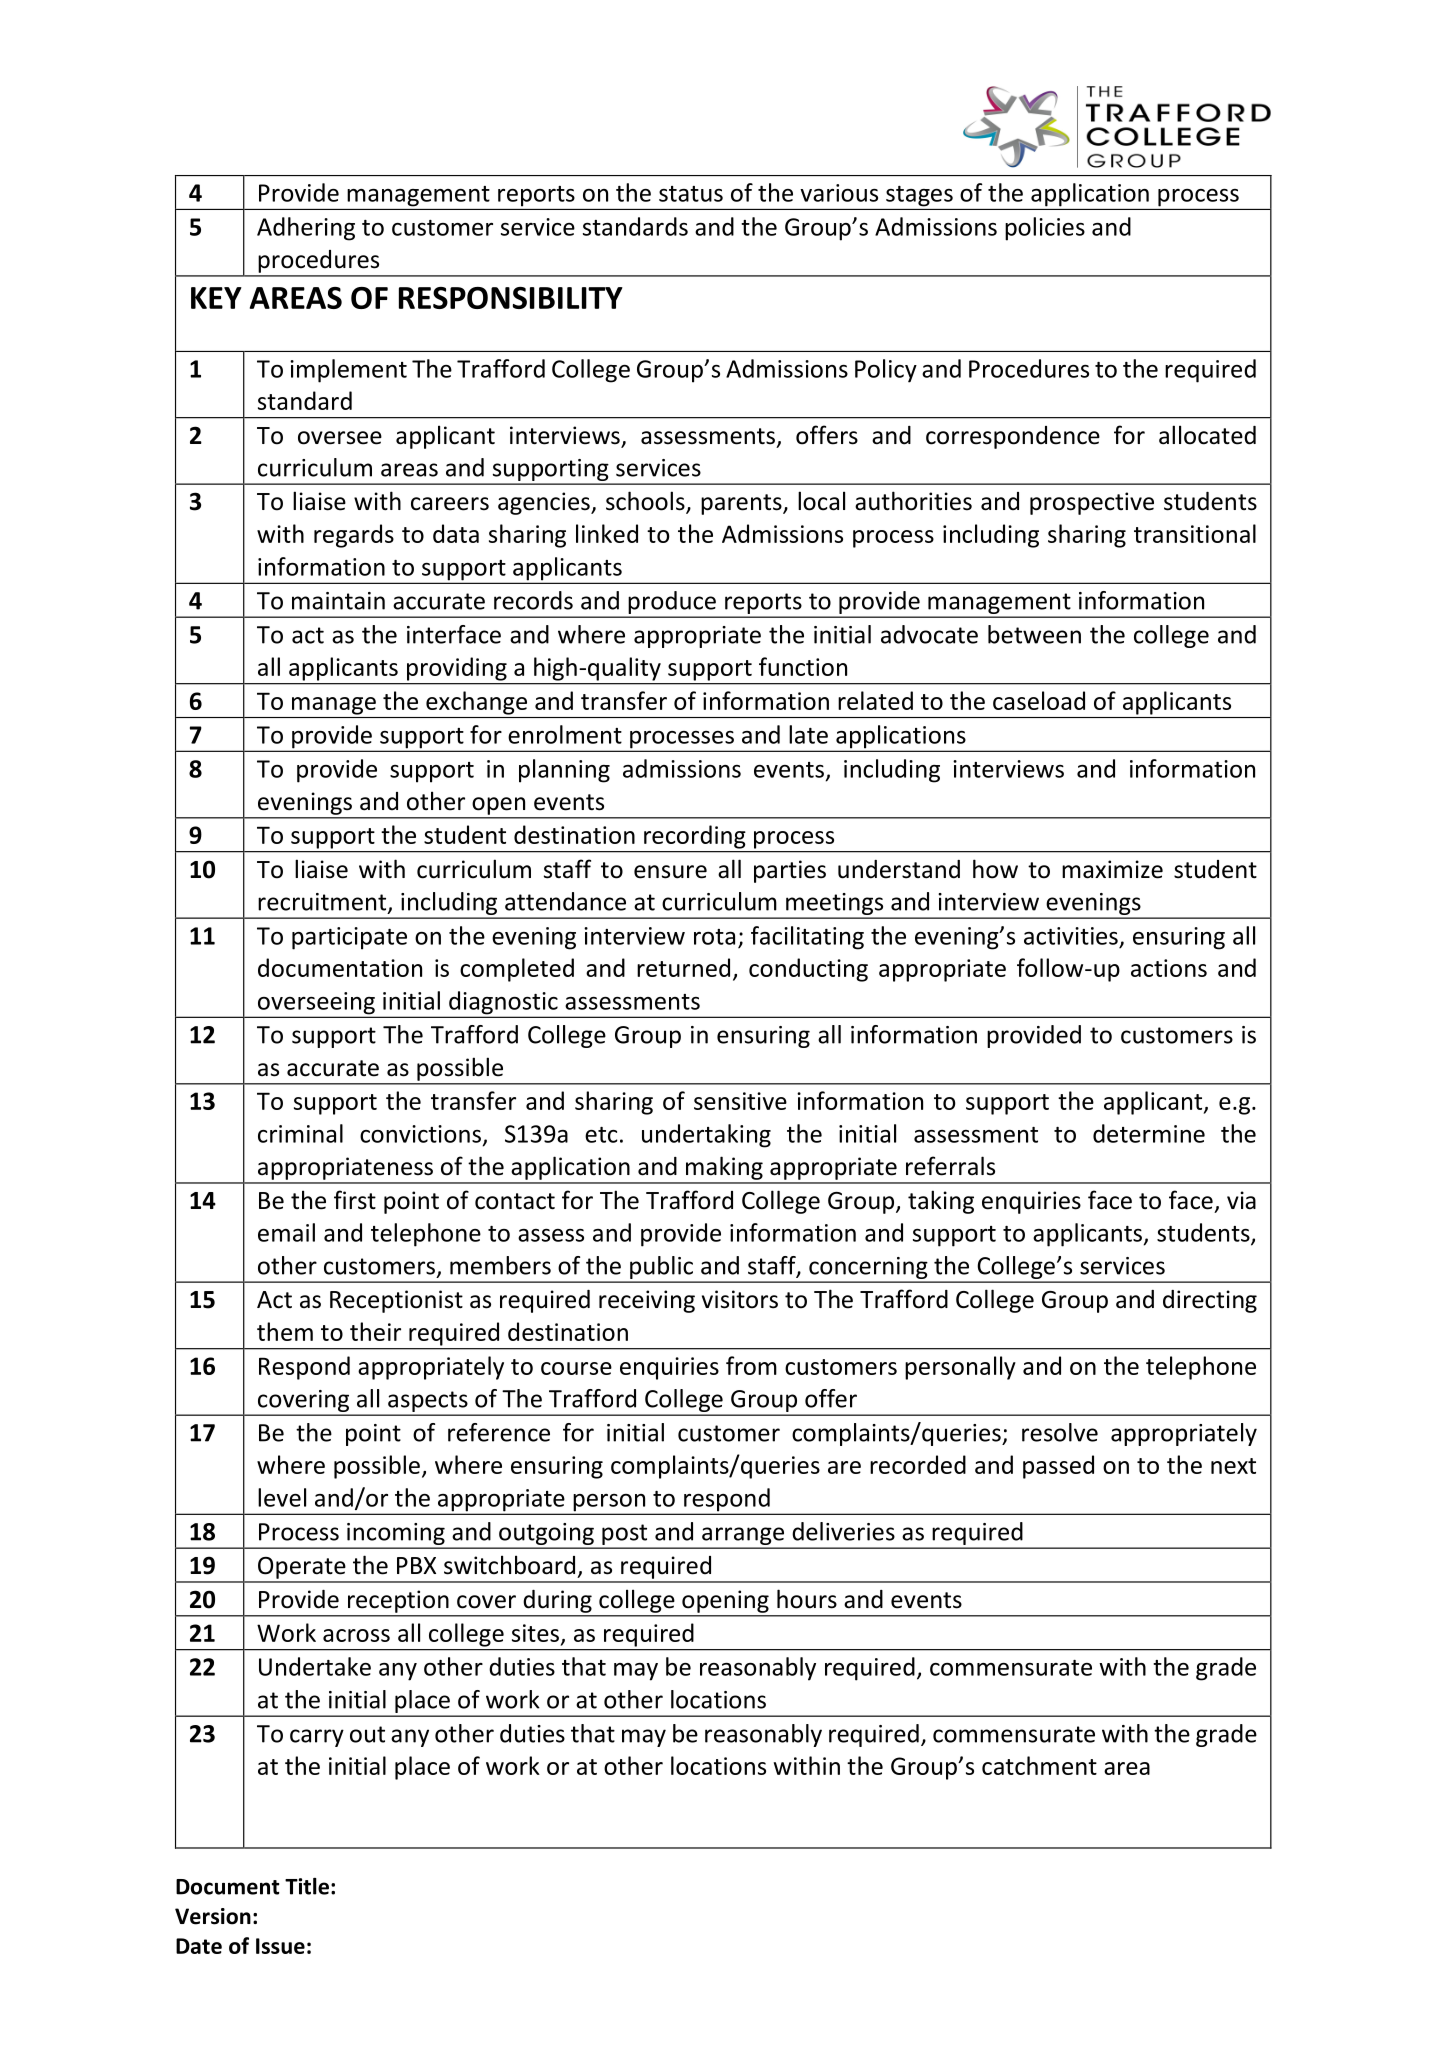 The width and height of the document is (1446, 2046). I want to click on Title, so click(307, 1886).
